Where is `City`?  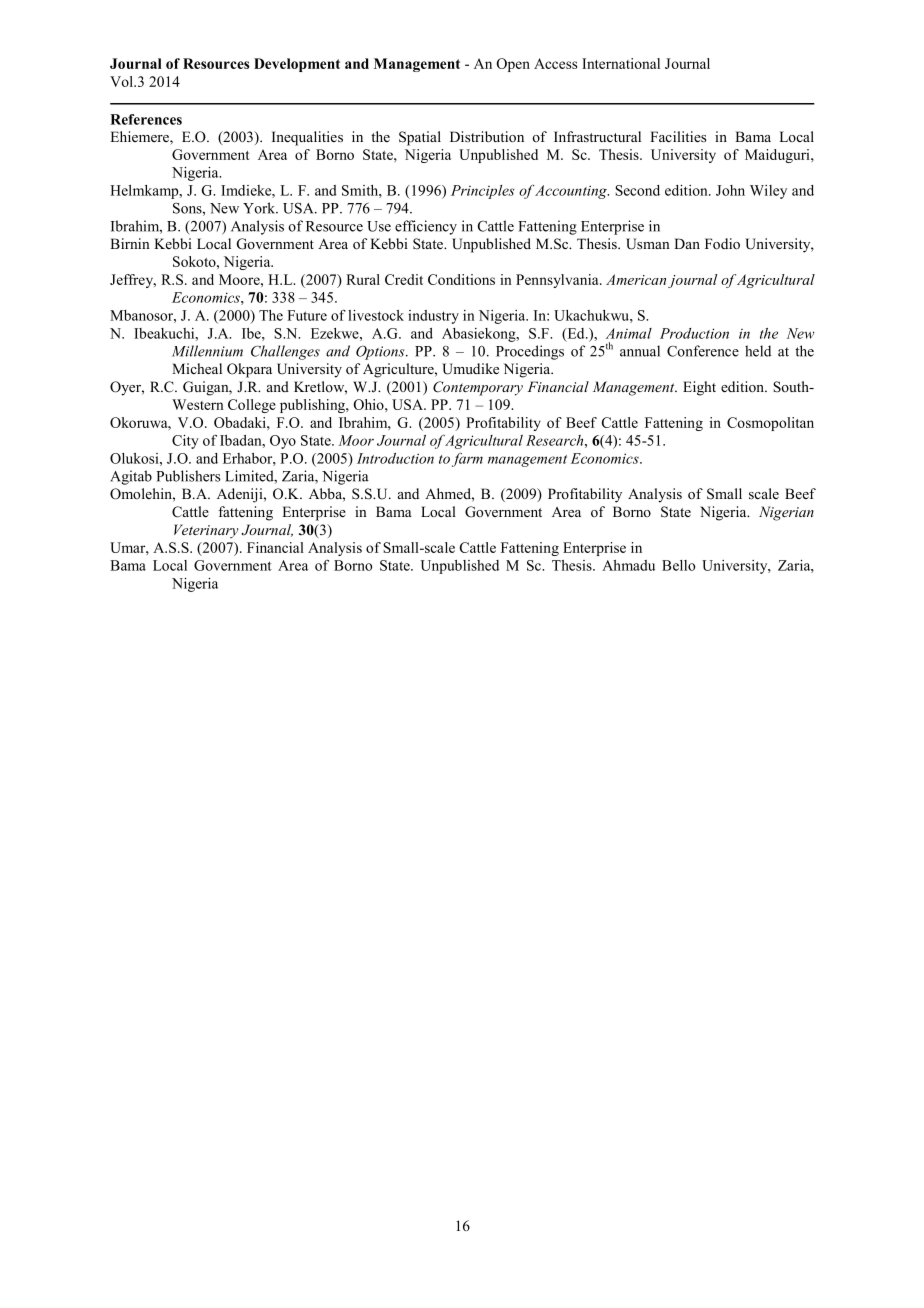
City is located at coordinates (185, 442).
